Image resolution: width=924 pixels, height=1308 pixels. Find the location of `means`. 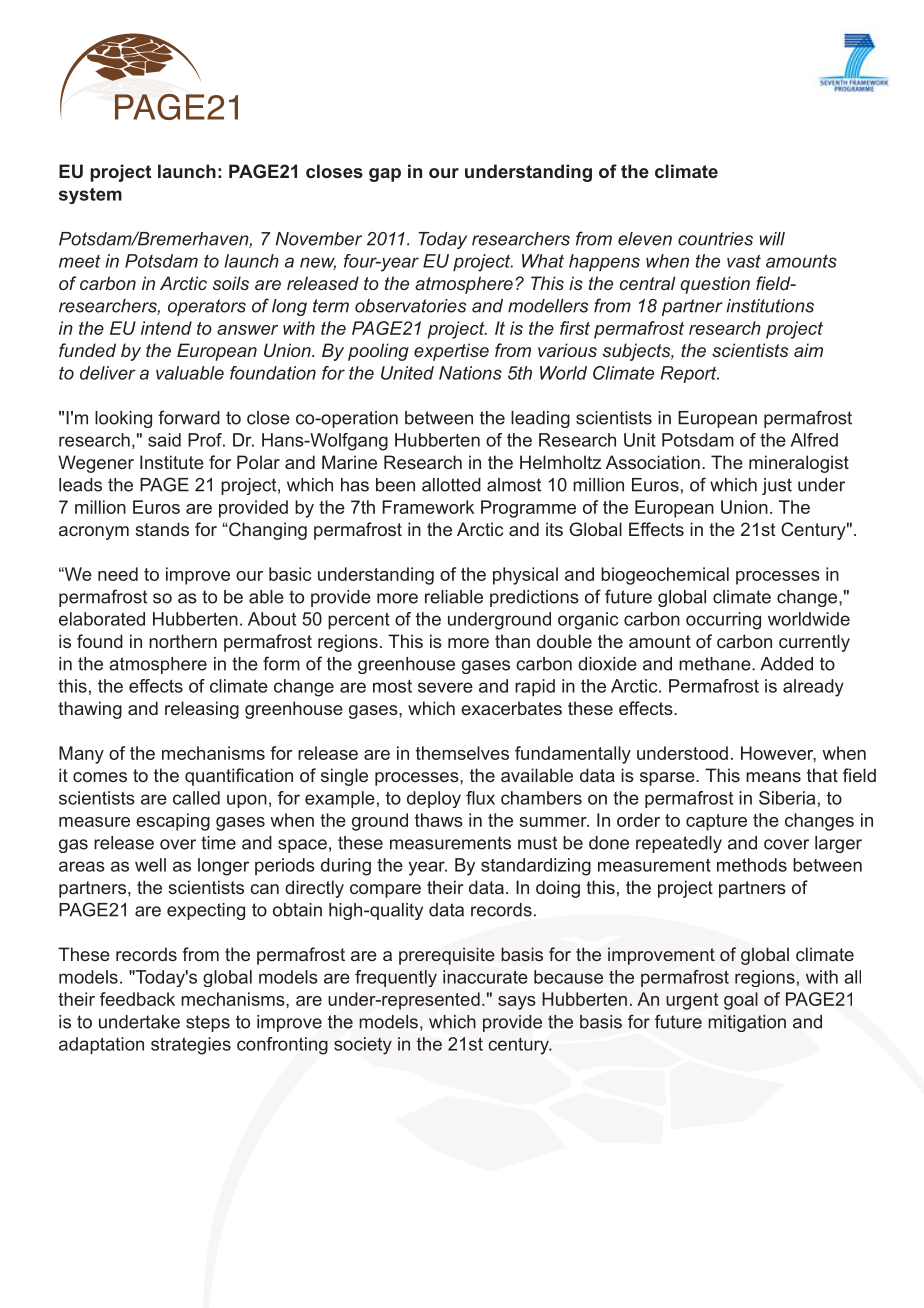

means is located at coordinates (773, 777).
